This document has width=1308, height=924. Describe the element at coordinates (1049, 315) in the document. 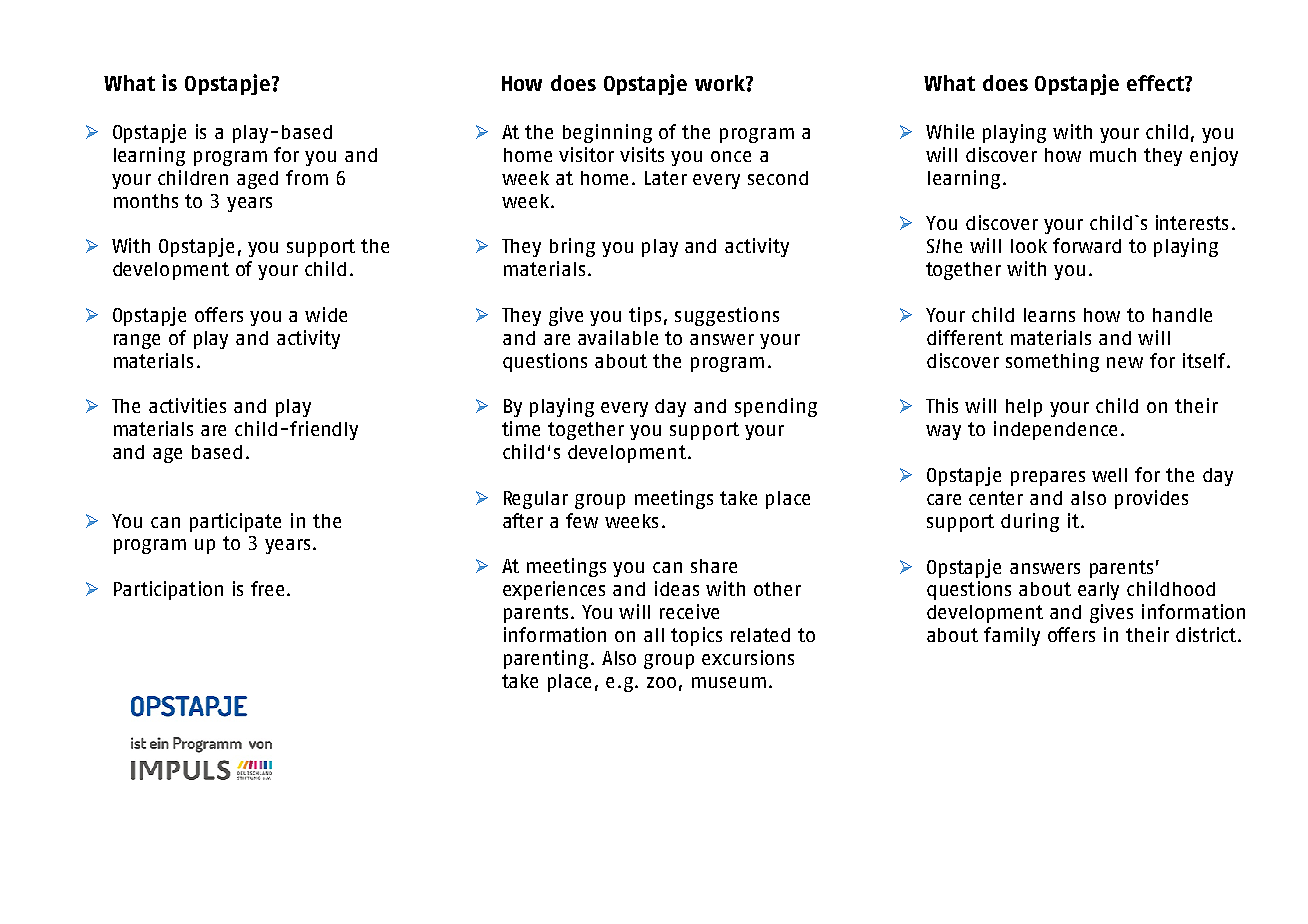

I see `learns` at that location.
